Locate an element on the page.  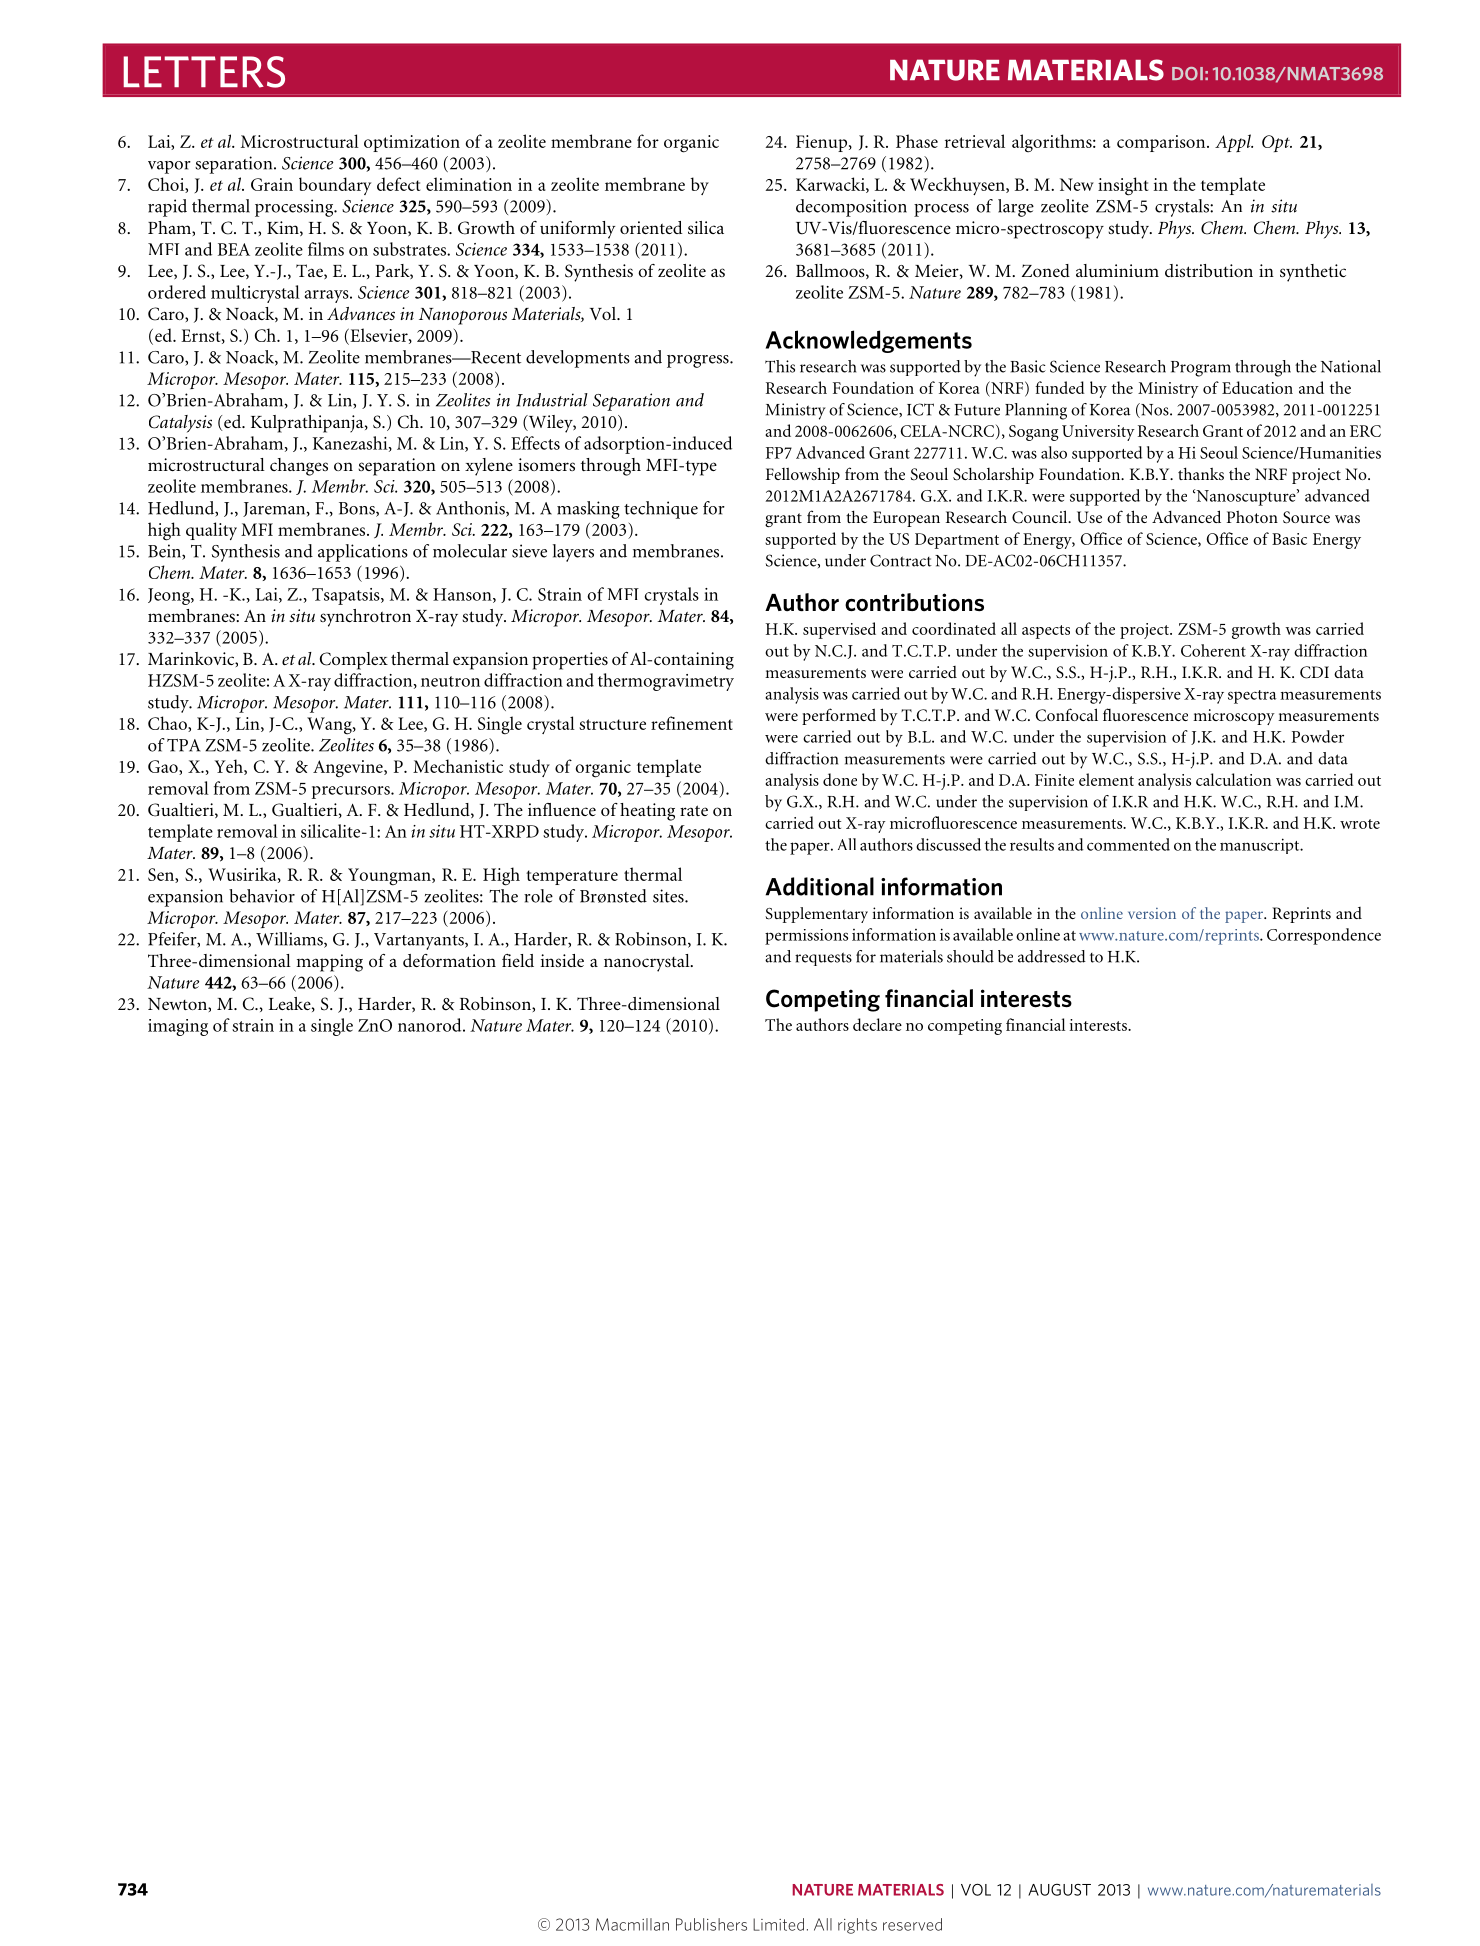
declare is located at coordinates (877, 1024).
